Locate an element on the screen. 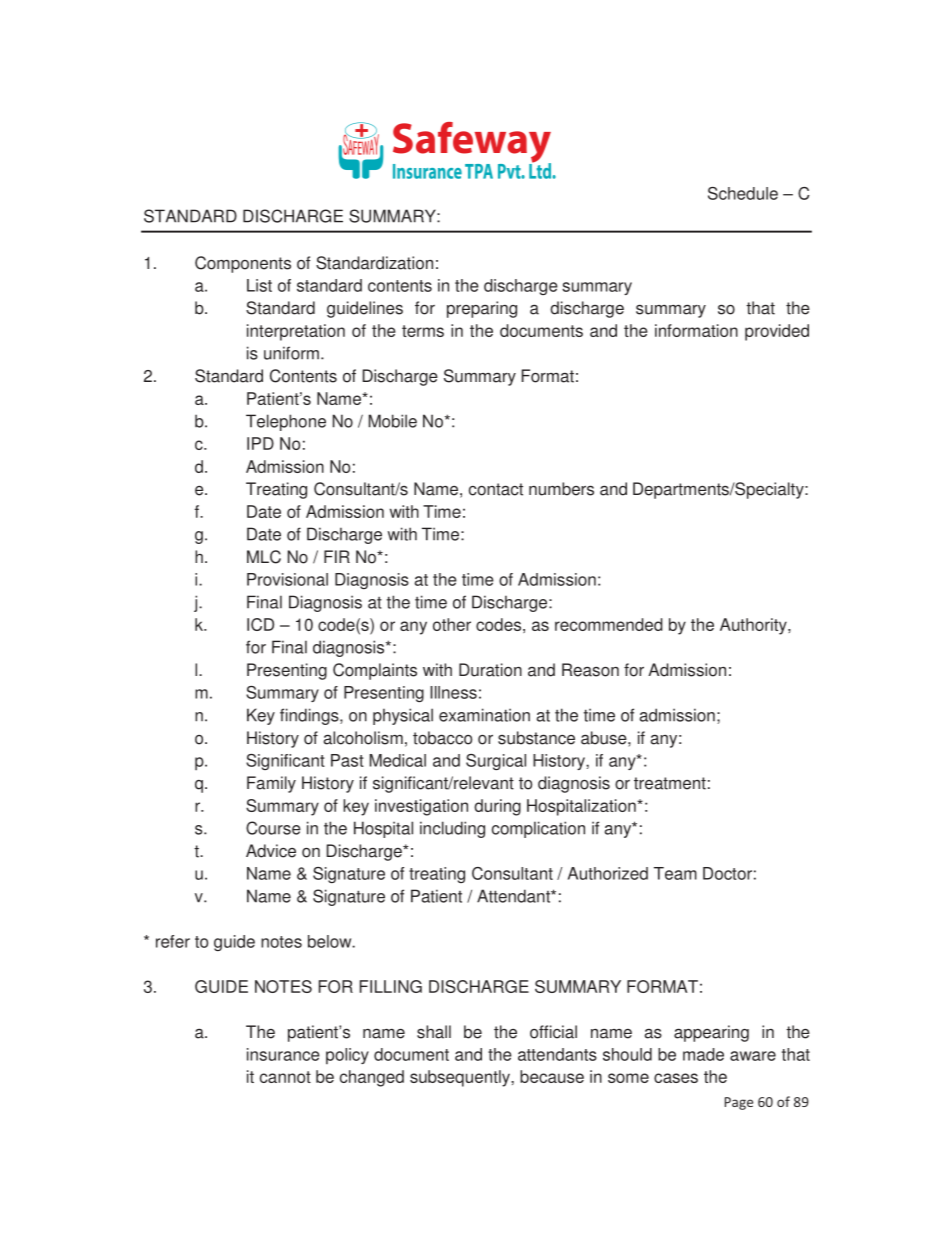  cases is located at coordinates (676, 1078).
